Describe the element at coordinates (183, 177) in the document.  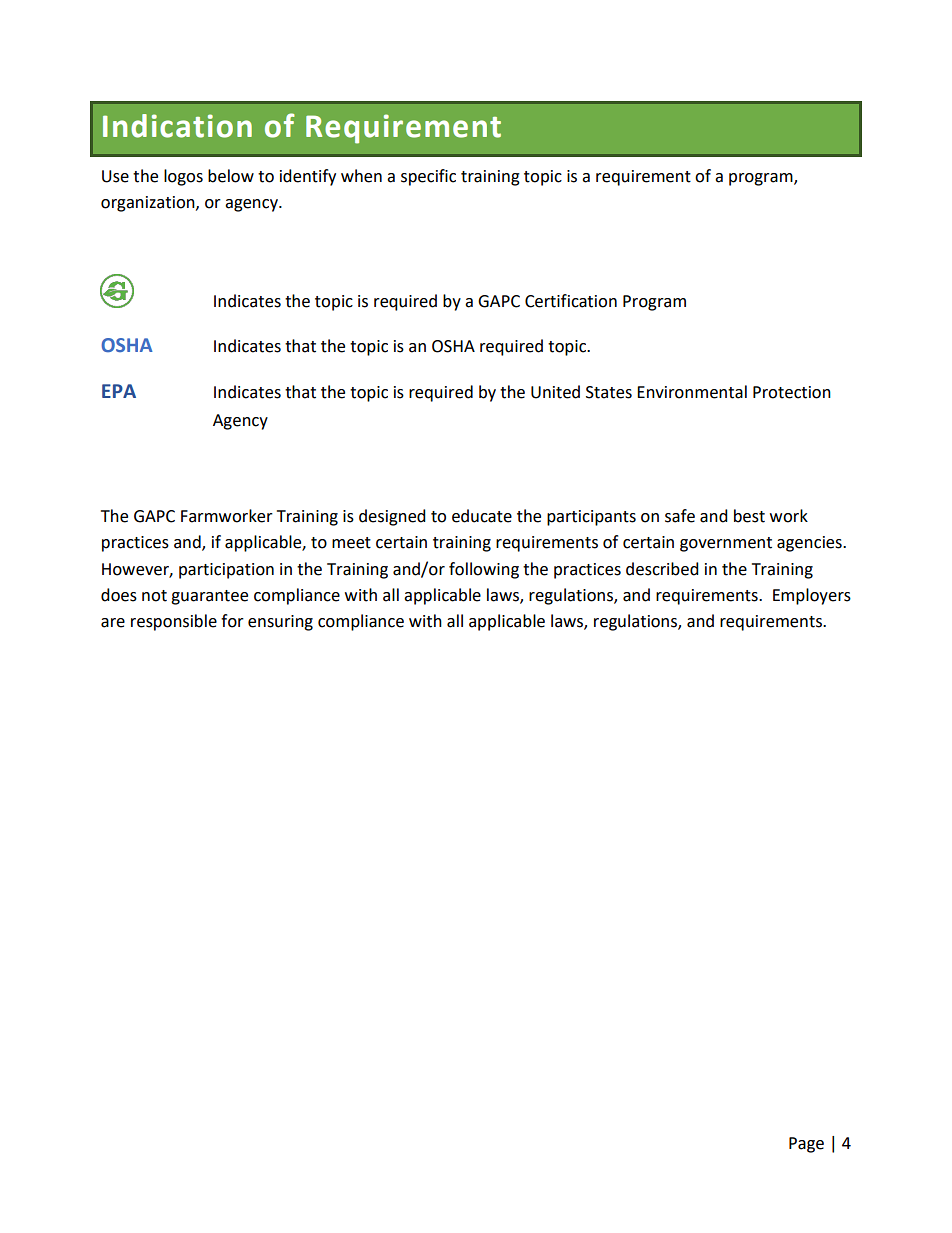
I see `logos` at that location.
